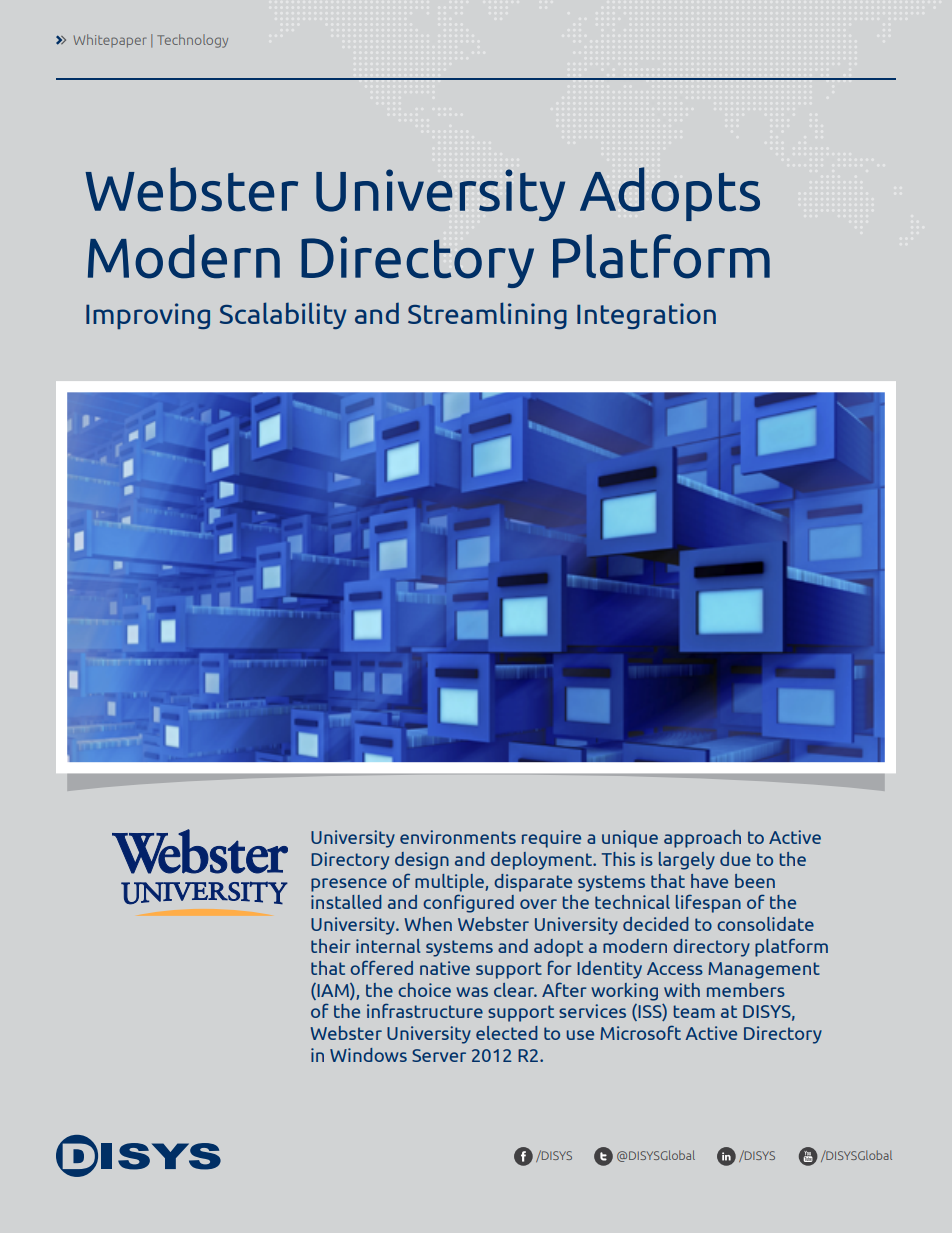 This page has width=952, height=1233. I want to click on their, so click(331, 946).
